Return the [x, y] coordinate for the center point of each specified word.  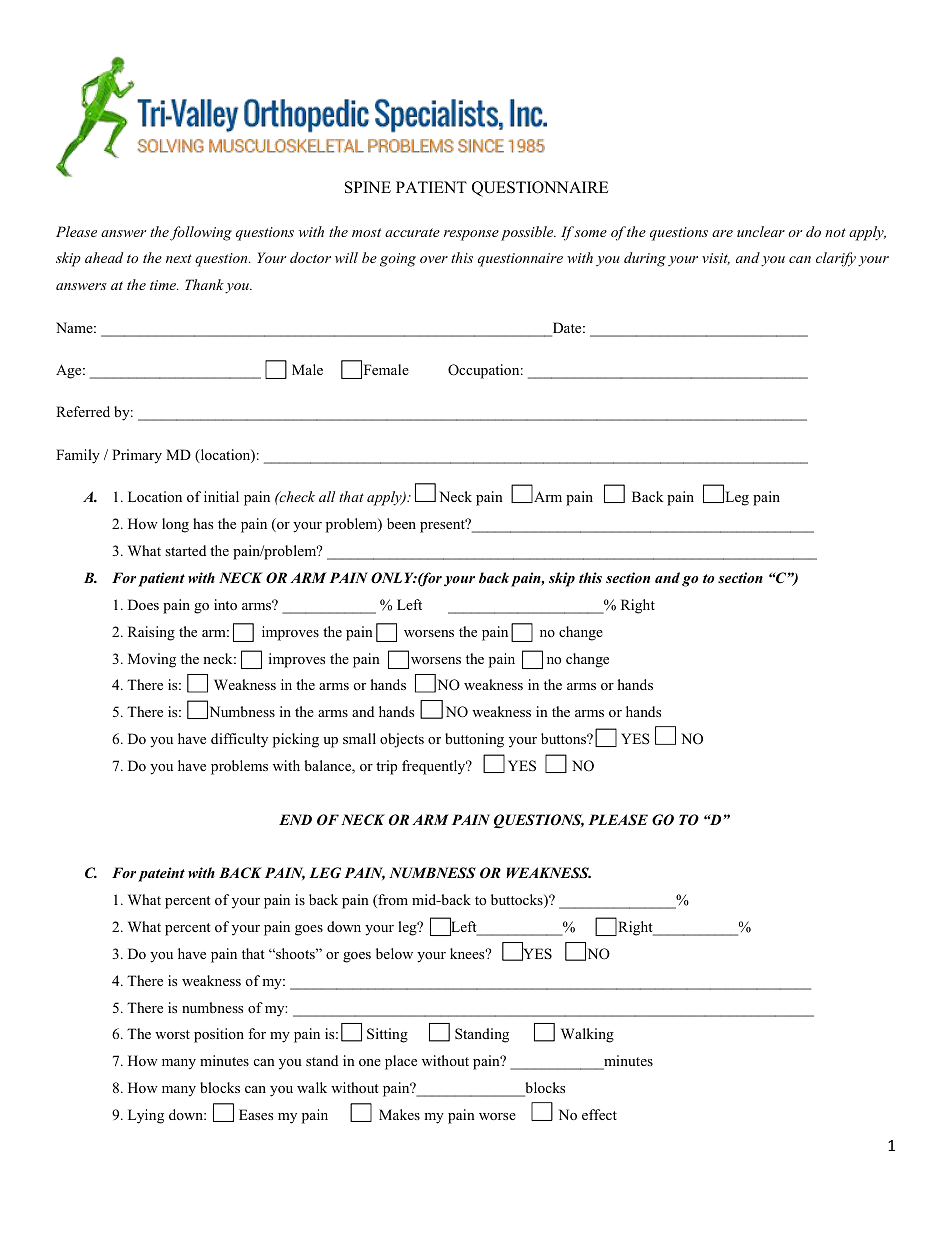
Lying [146, 1116]
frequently [435, 767]
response [471, 235]
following [200, 233]
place [401, 1062]
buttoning [474, 740]
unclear [761, 231]
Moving [152, 660]
